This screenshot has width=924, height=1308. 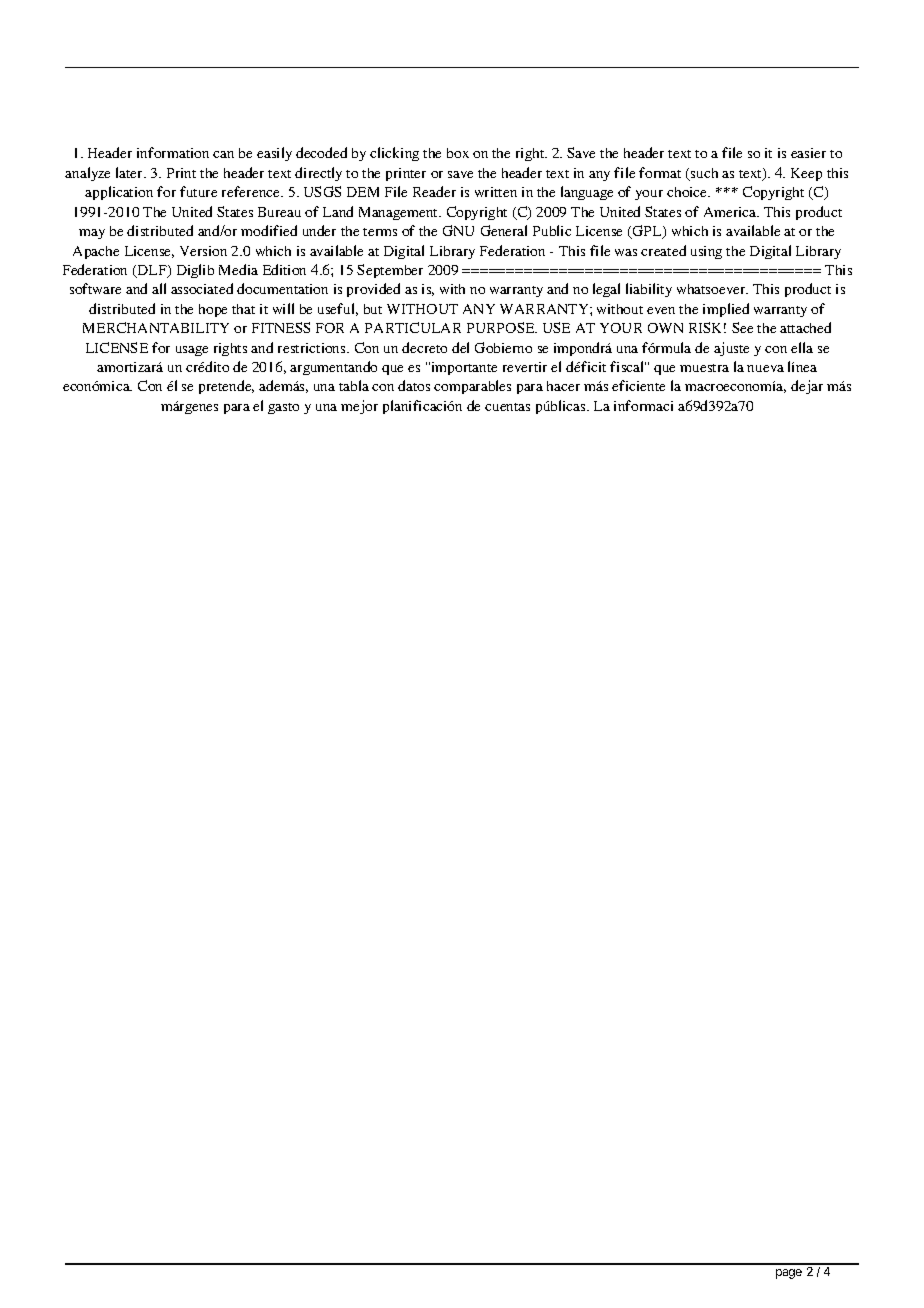 I want to click on dejar, so click(x=807, y=387).
